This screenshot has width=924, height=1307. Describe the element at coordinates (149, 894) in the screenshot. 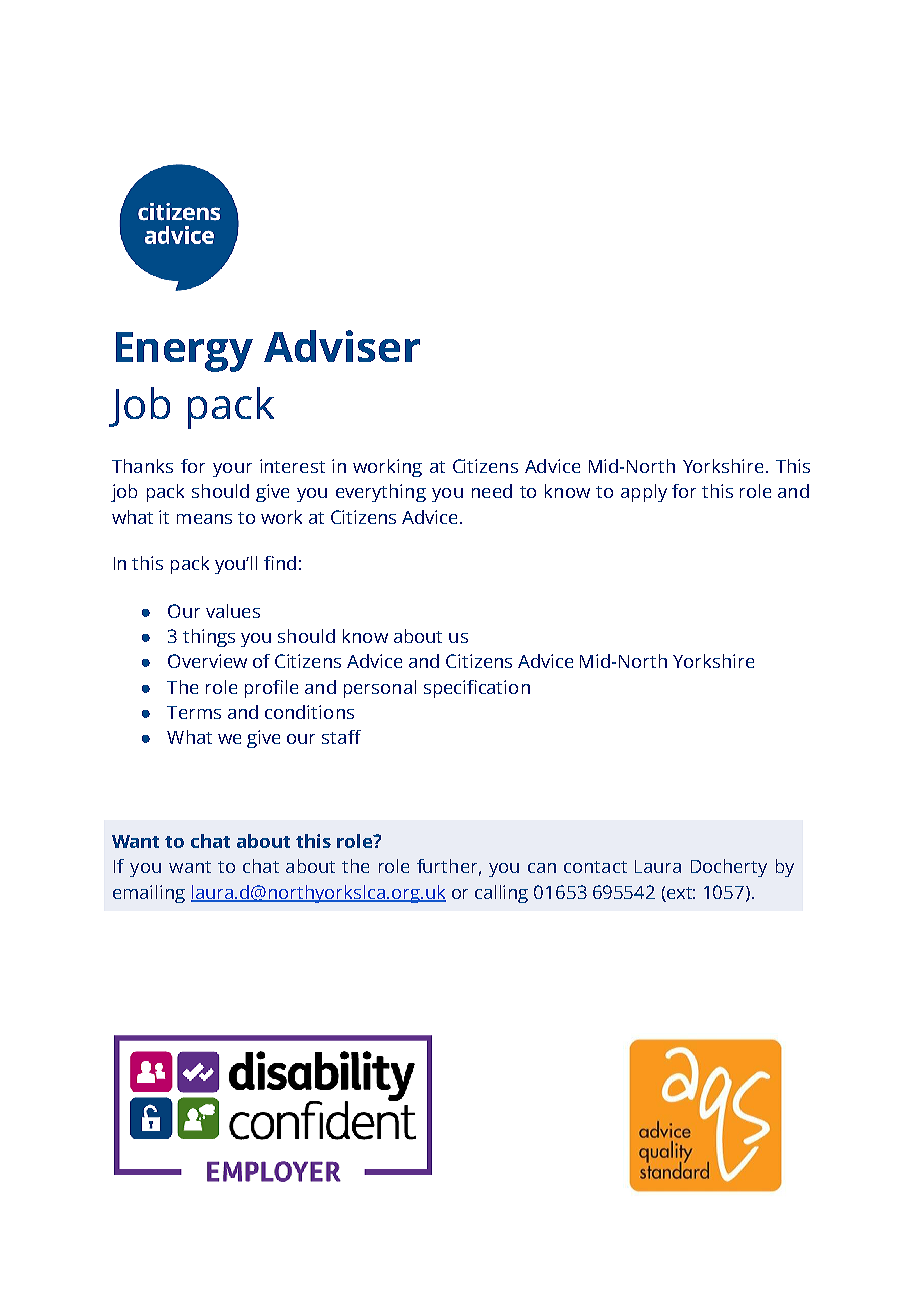

I see `emailing` at that location.
